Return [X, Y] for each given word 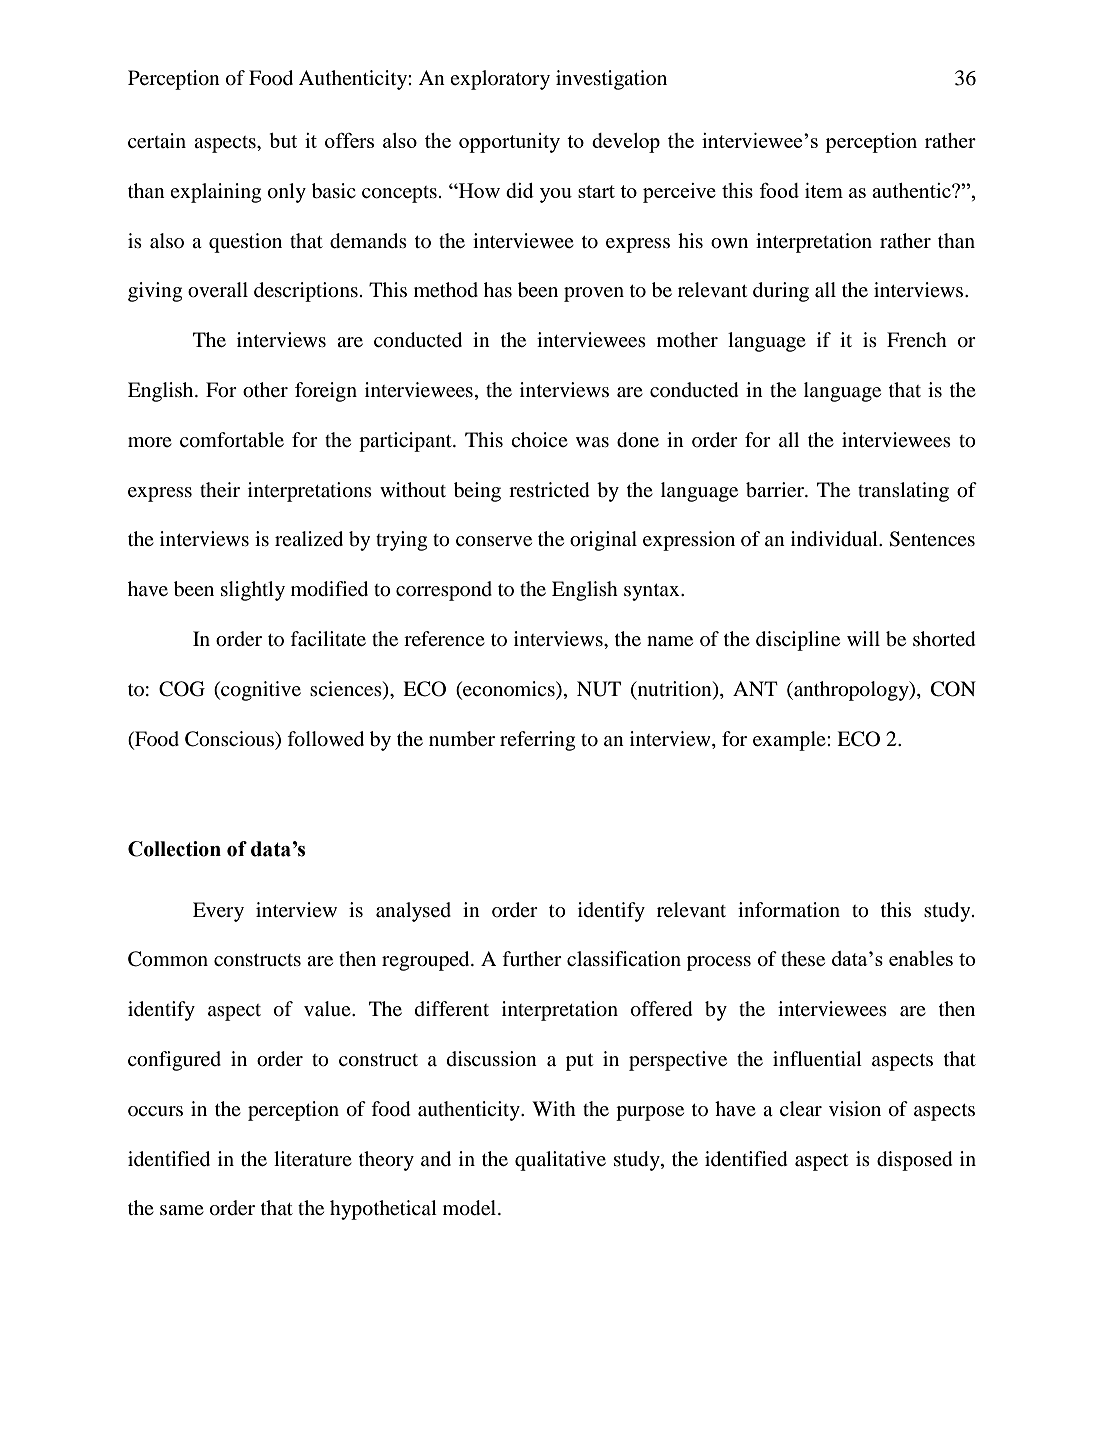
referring [537, 741]
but [283, 140]
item [824, 190]
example [790, 741]
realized [309, 539]
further [532, 958]
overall [218, 290]
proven [594, 294]
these [803, 958]
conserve [494, 541]
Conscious [230, 739]
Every [218, 912]
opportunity [509, 143]
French [917, 339]
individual [835, 539]
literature [313, 1159]
